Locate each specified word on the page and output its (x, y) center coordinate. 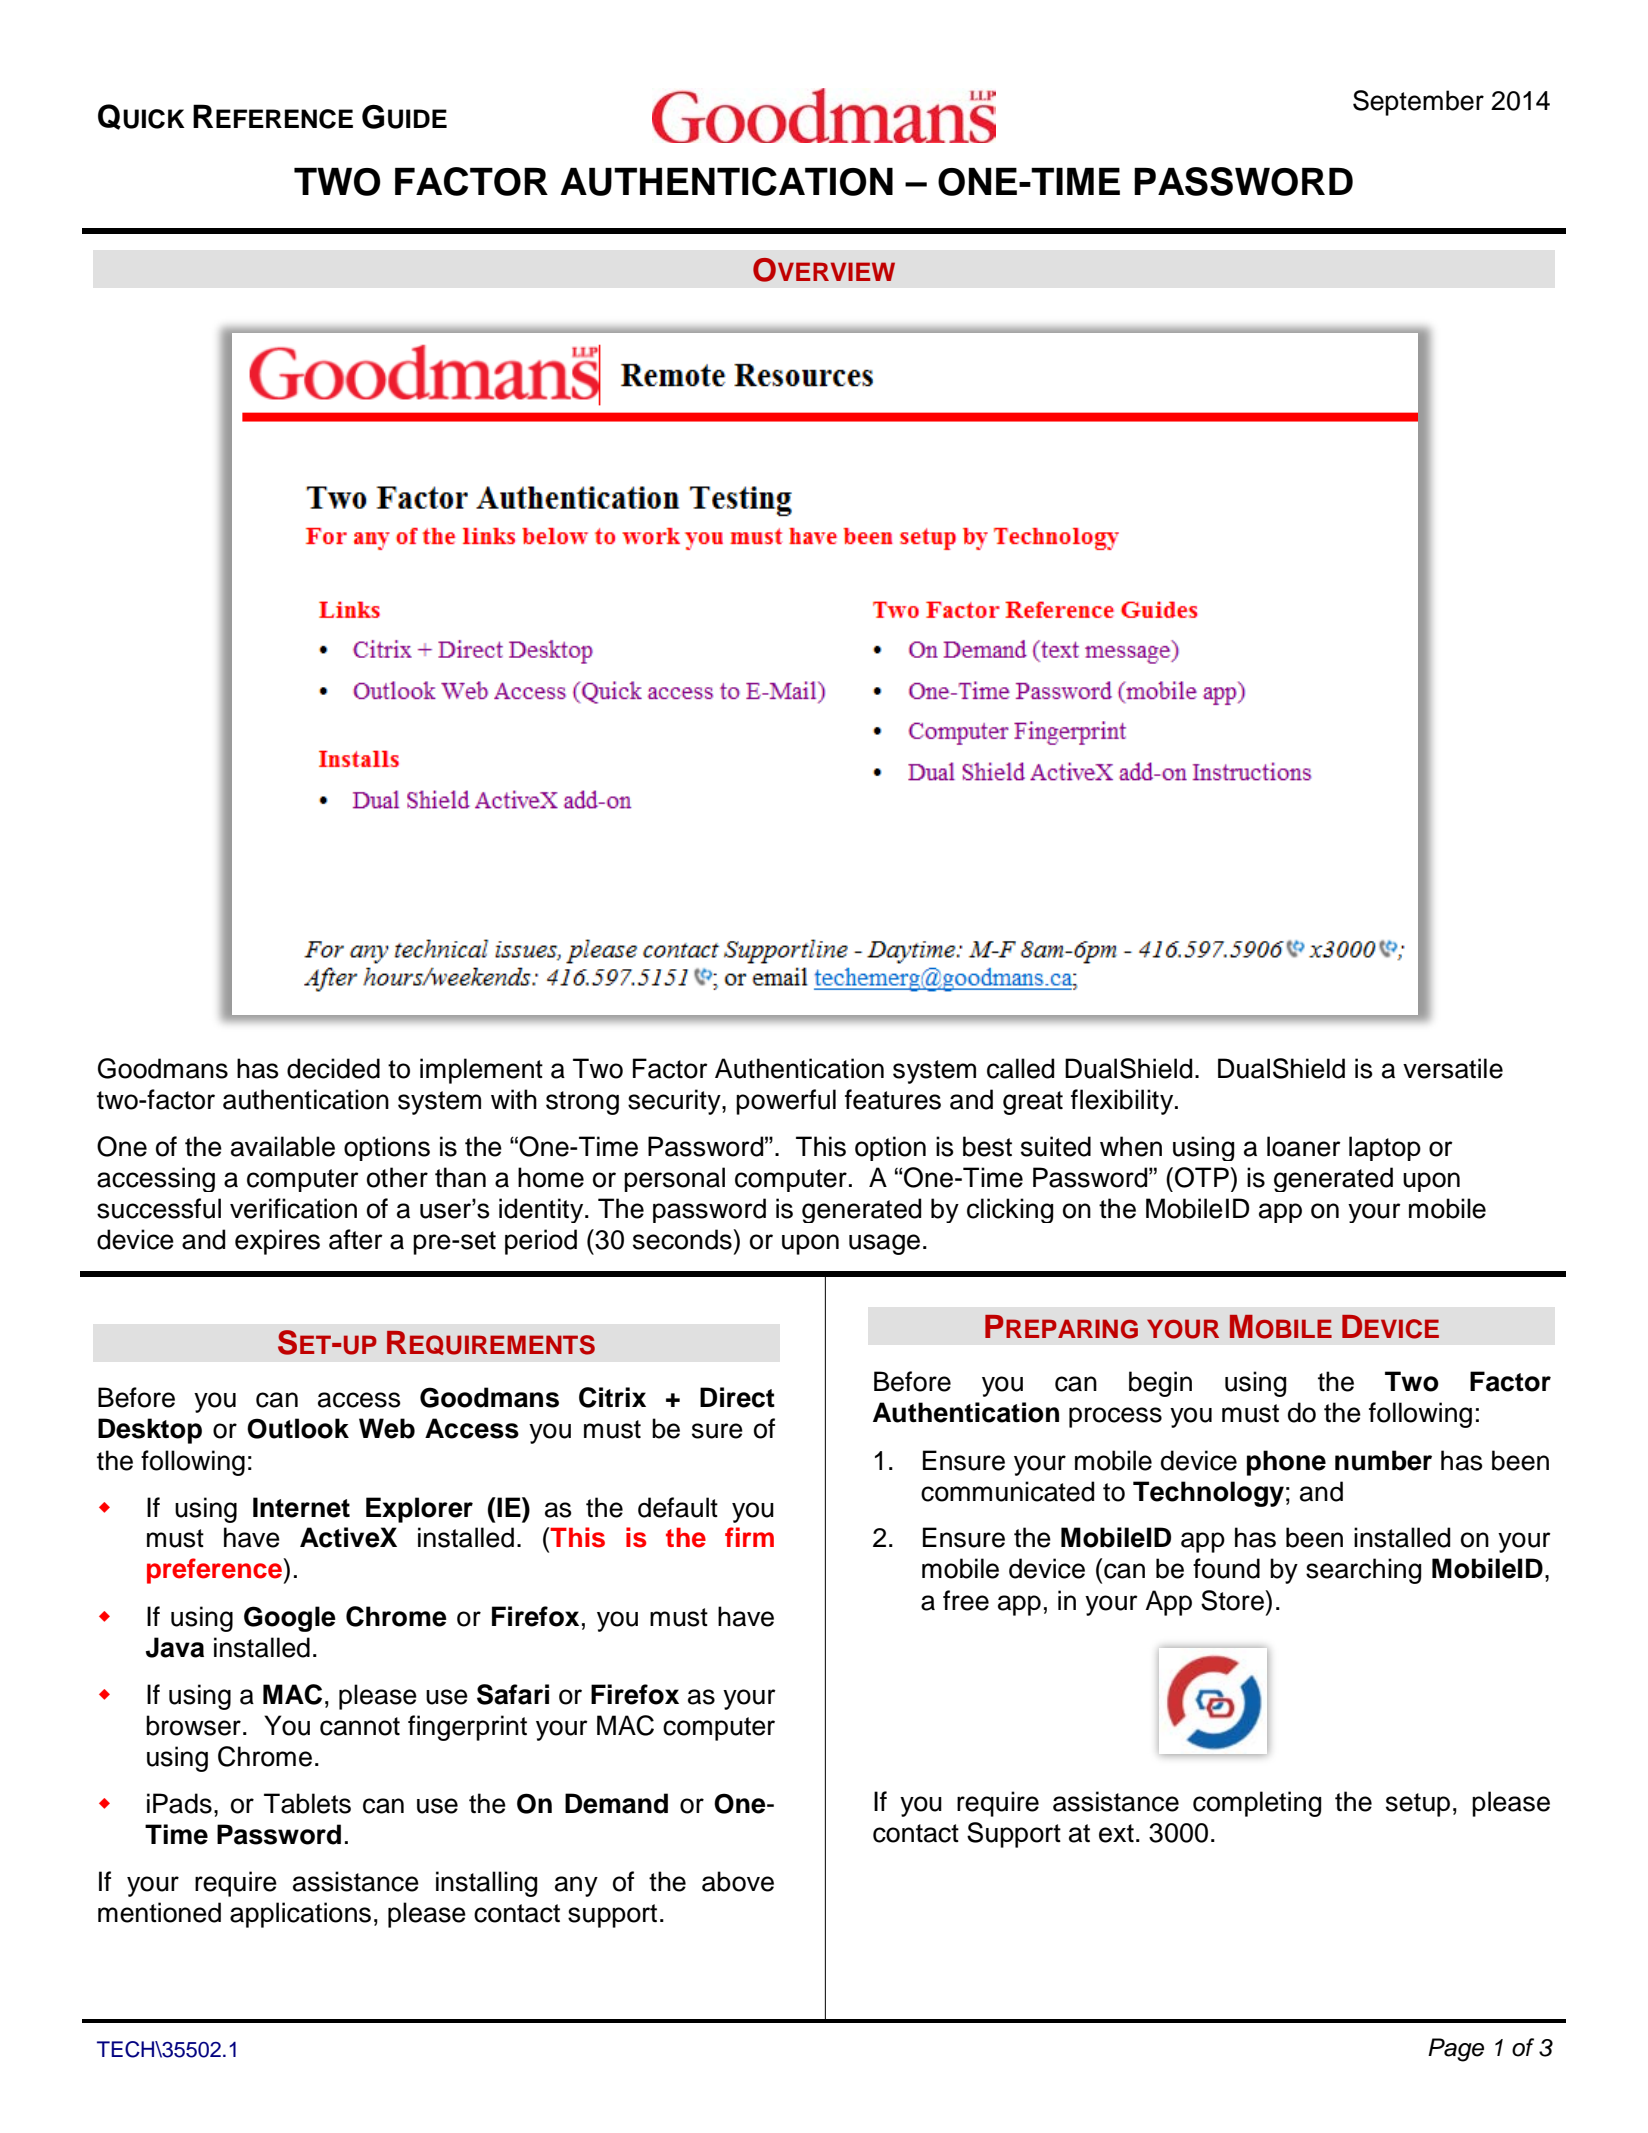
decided (333, 1068)
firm (749, 1537)
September (1418, 103)
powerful (786, 1102)
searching (1363, 1571)
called (1020, 1068)
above (738, 1881)
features (893, 1099)
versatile (1453, 1068)
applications (300, 1915)
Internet (301, 1507)
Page (1456, 2050)
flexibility (1123, 1102)
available (283, 1146)
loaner (1304, 1146)
